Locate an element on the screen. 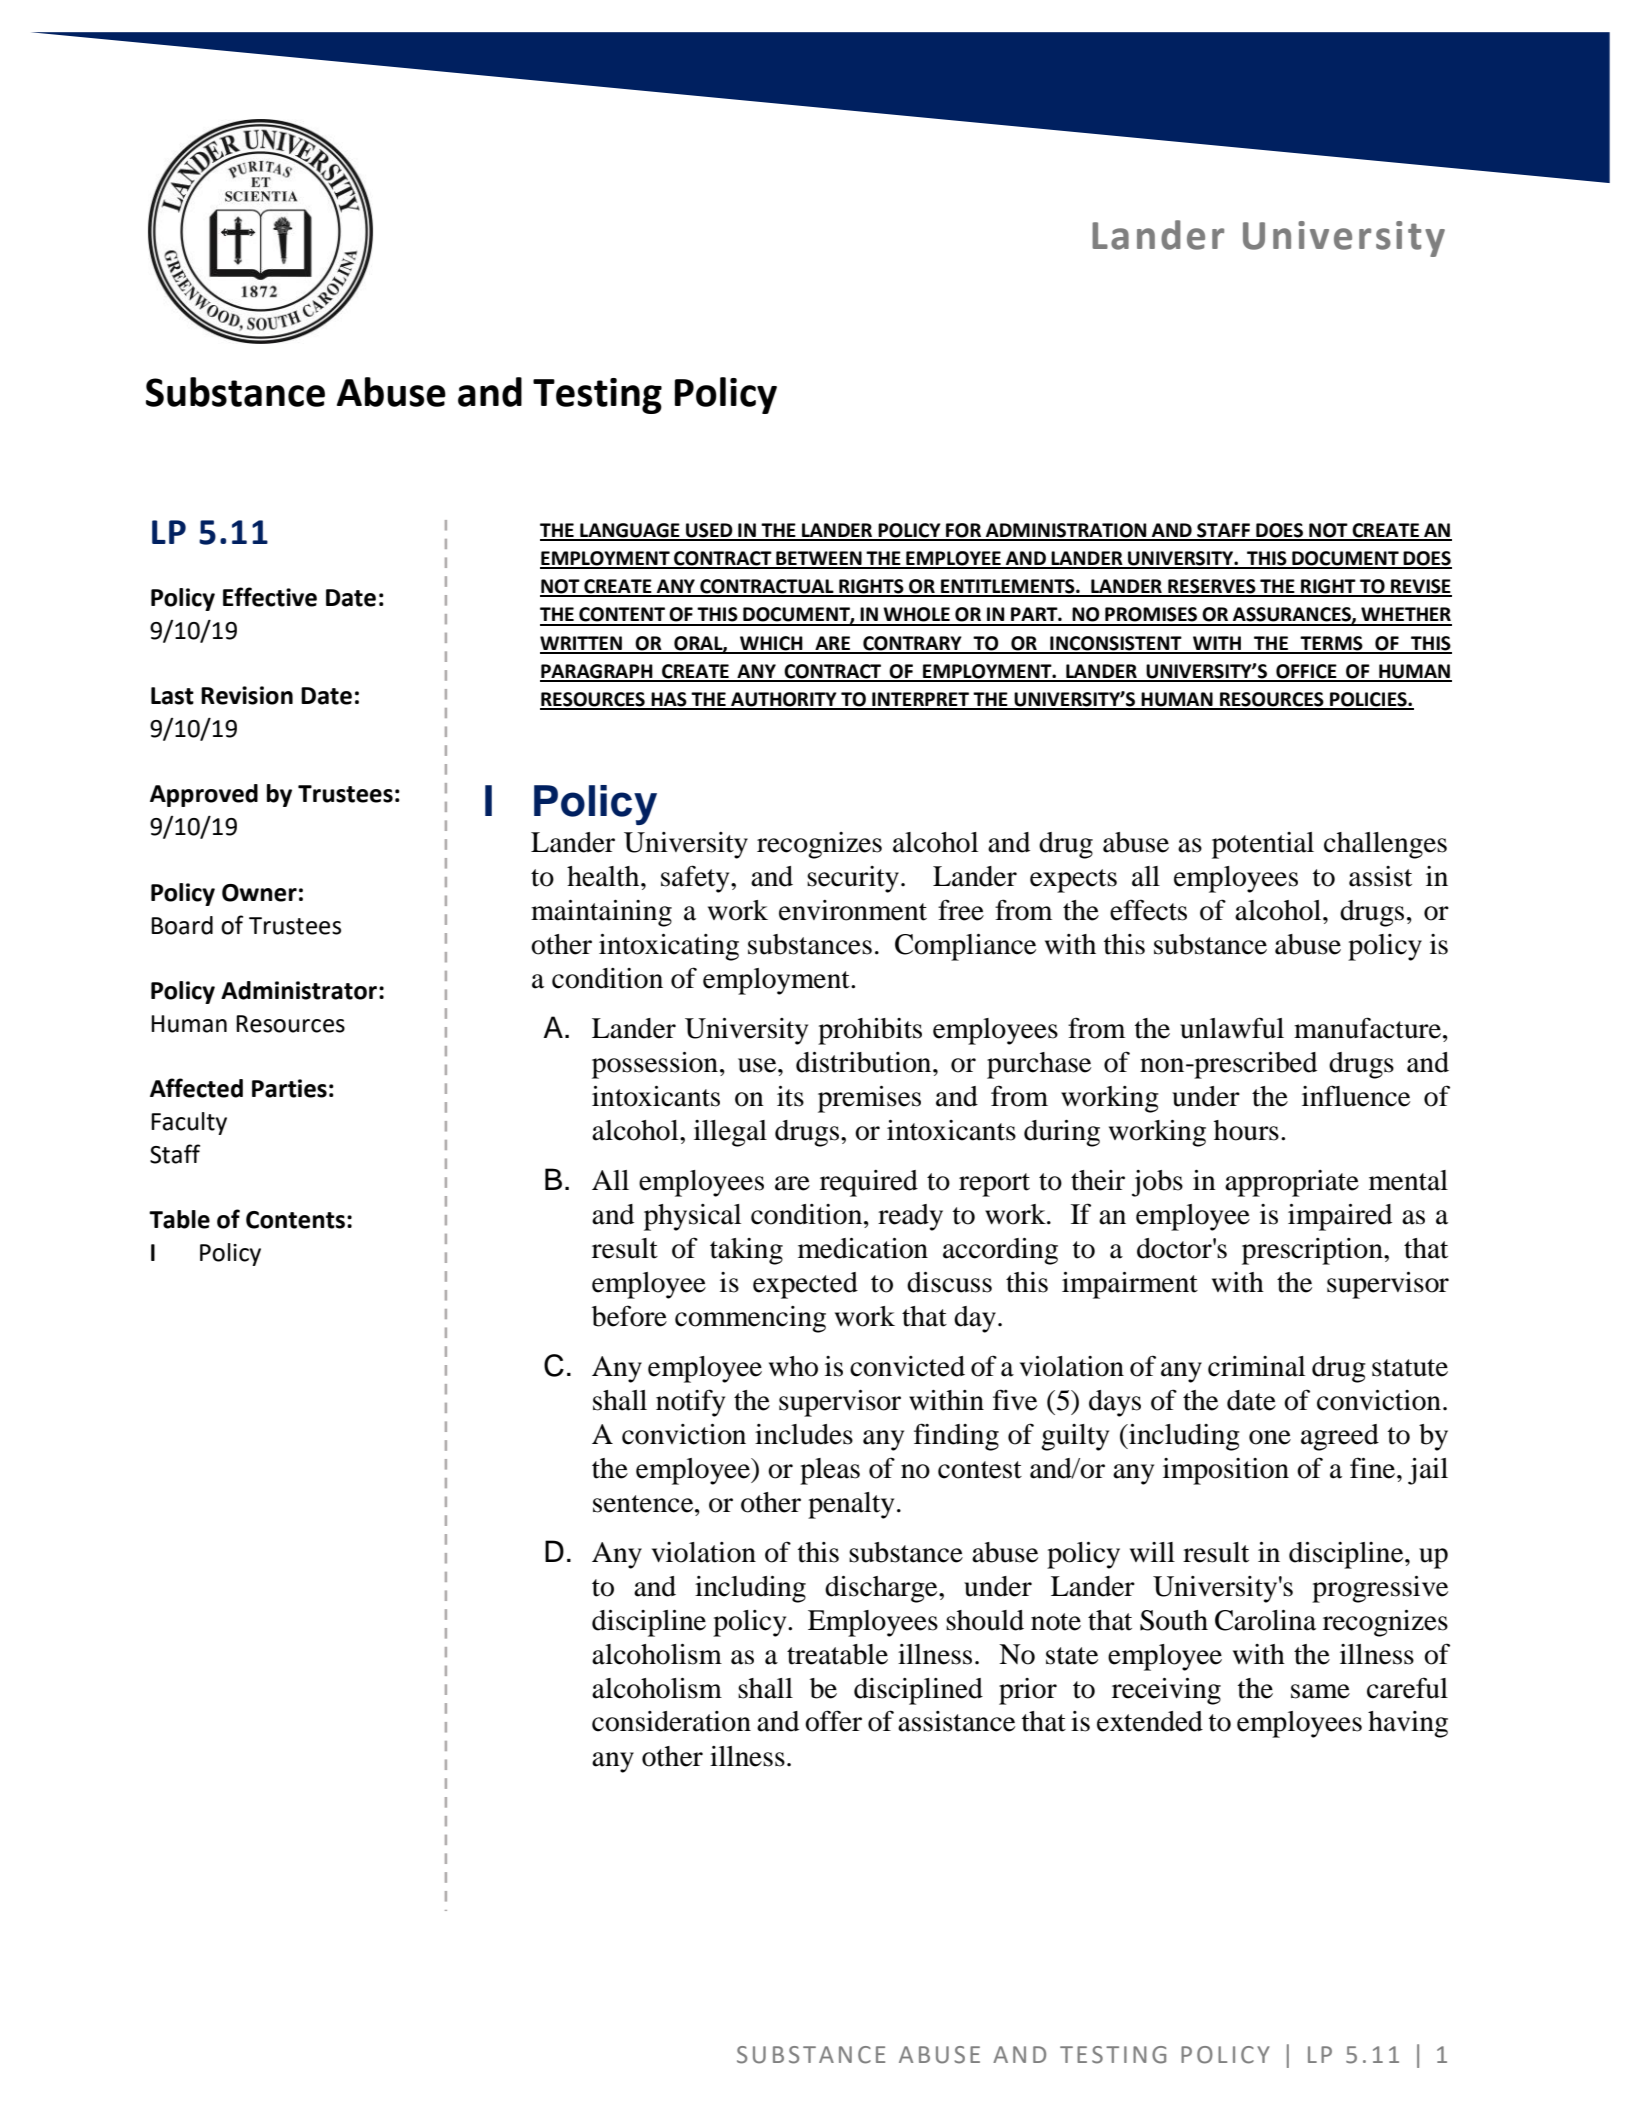 Image resolution: width=1642 pixels, height=2125 pixels. Faculty is located at coordinates (189, 1123).
